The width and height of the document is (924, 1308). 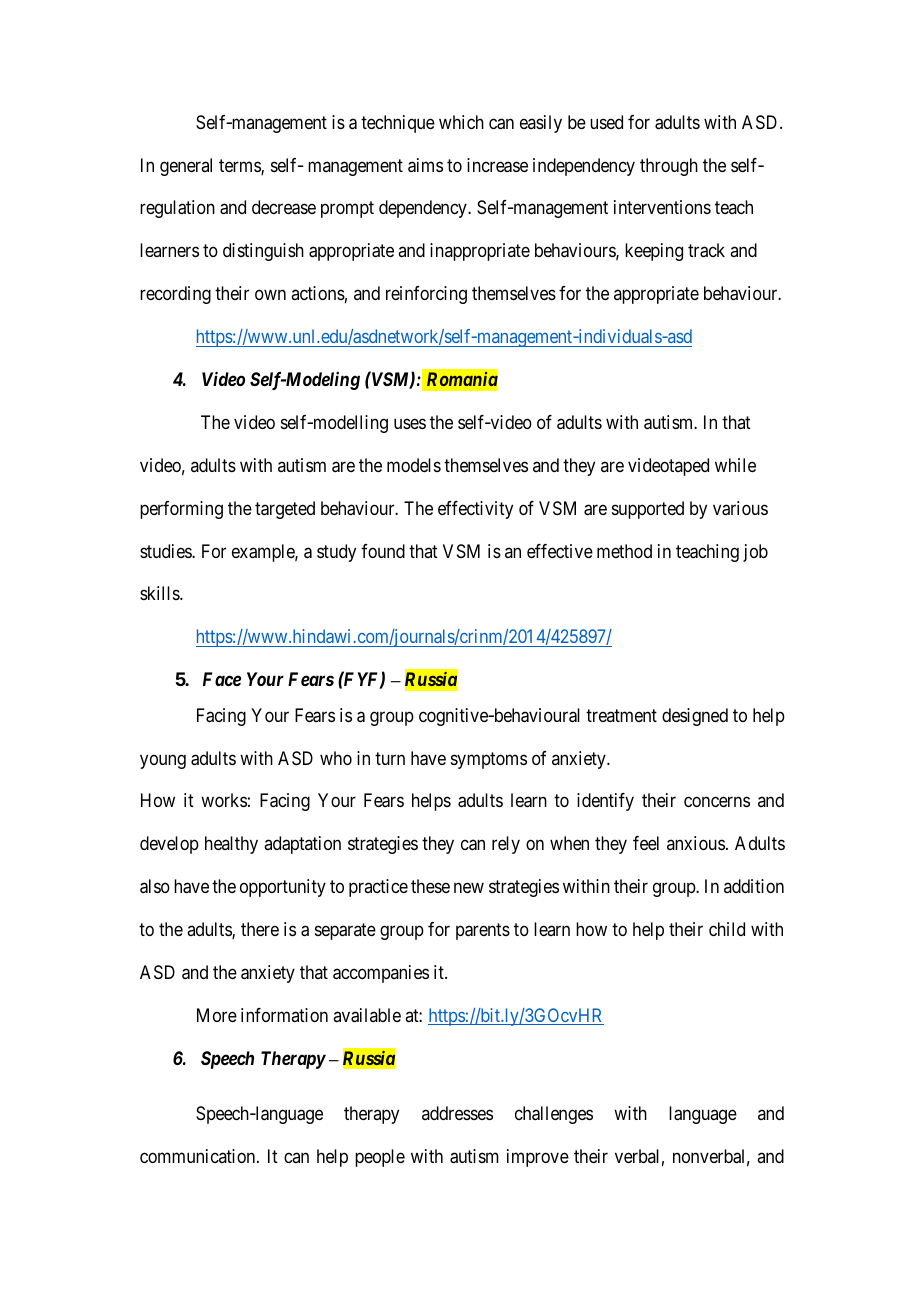 What do you see at coordinates (231, 845) in the document?
I see `healthy` at bounding box center [231, 845].
